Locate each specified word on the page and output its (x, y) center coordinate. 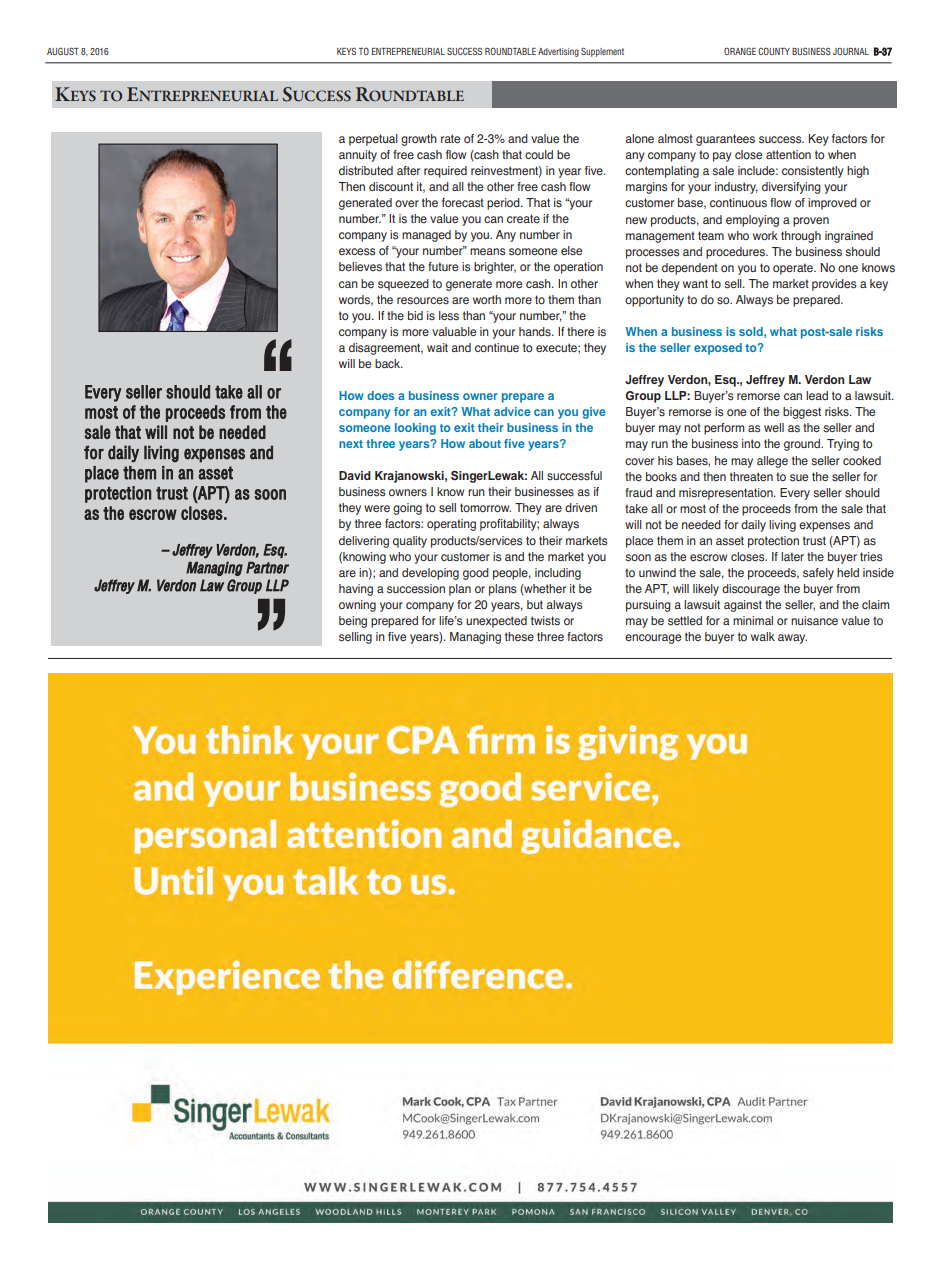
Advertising (558, 52)
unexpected (496, 622)
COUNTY (774, 51)
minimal (753, 620)
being (353, 622)
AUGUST (63, 51)
